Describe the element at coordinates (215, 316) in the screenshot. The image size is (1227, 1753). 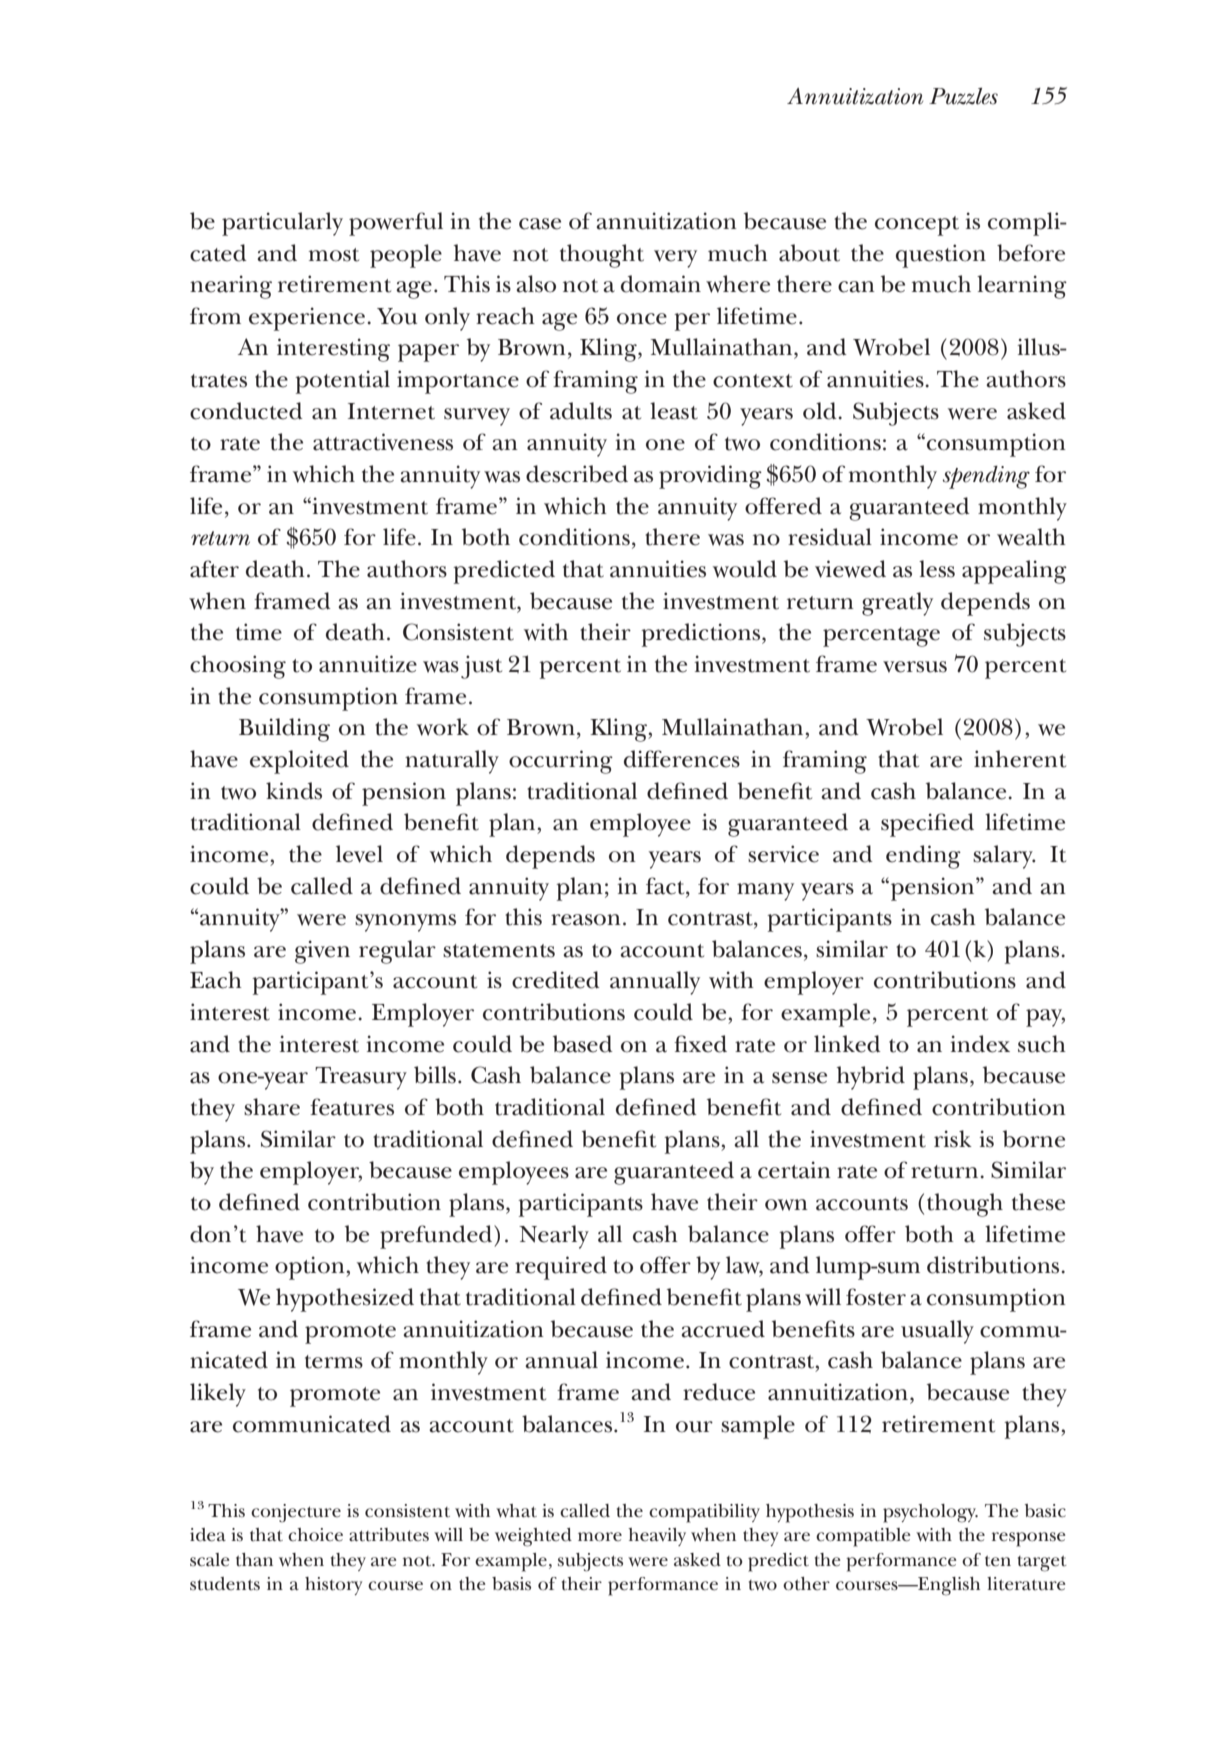
I see `from` at that location.
